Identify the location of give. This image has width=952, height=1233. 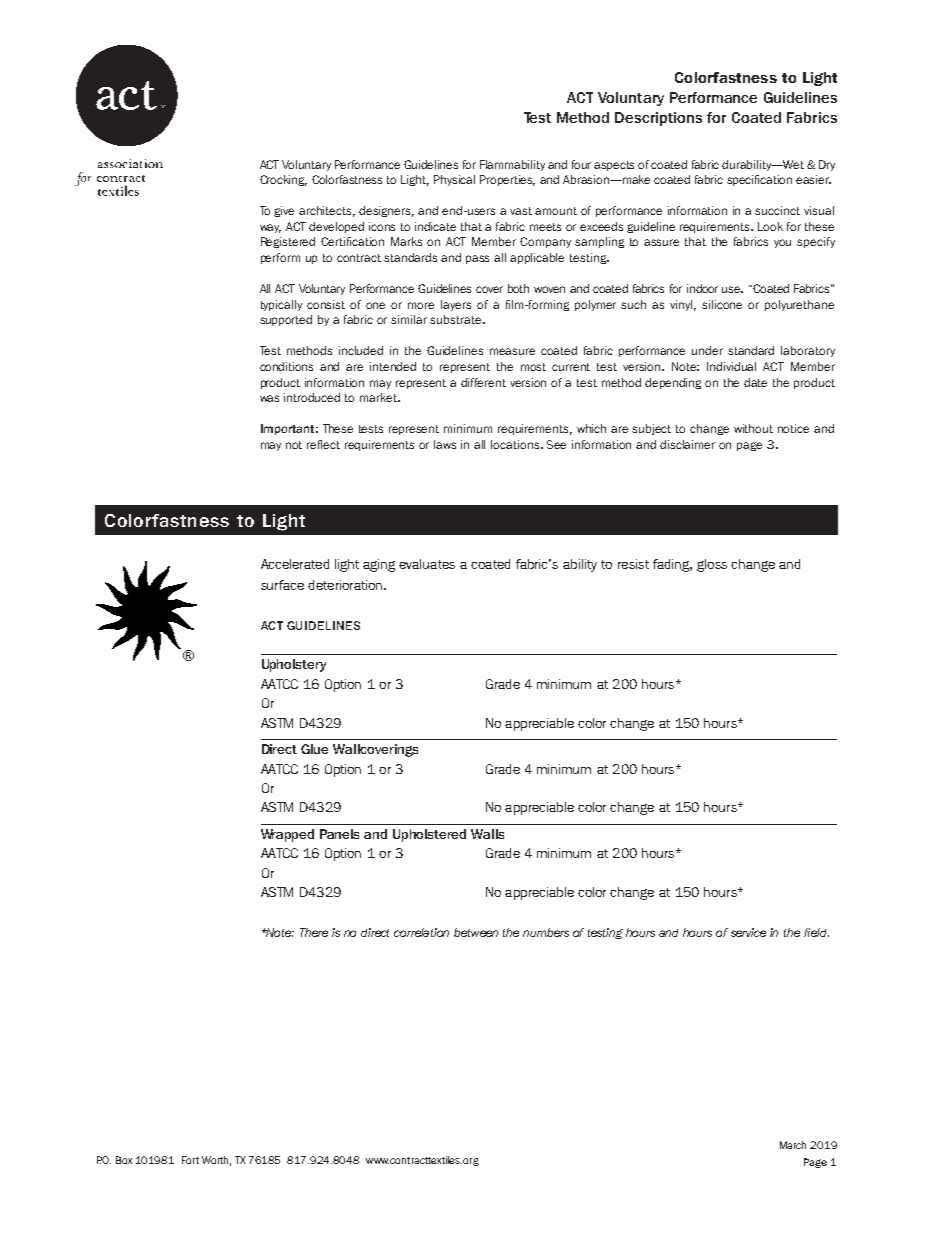
(284, 211).
